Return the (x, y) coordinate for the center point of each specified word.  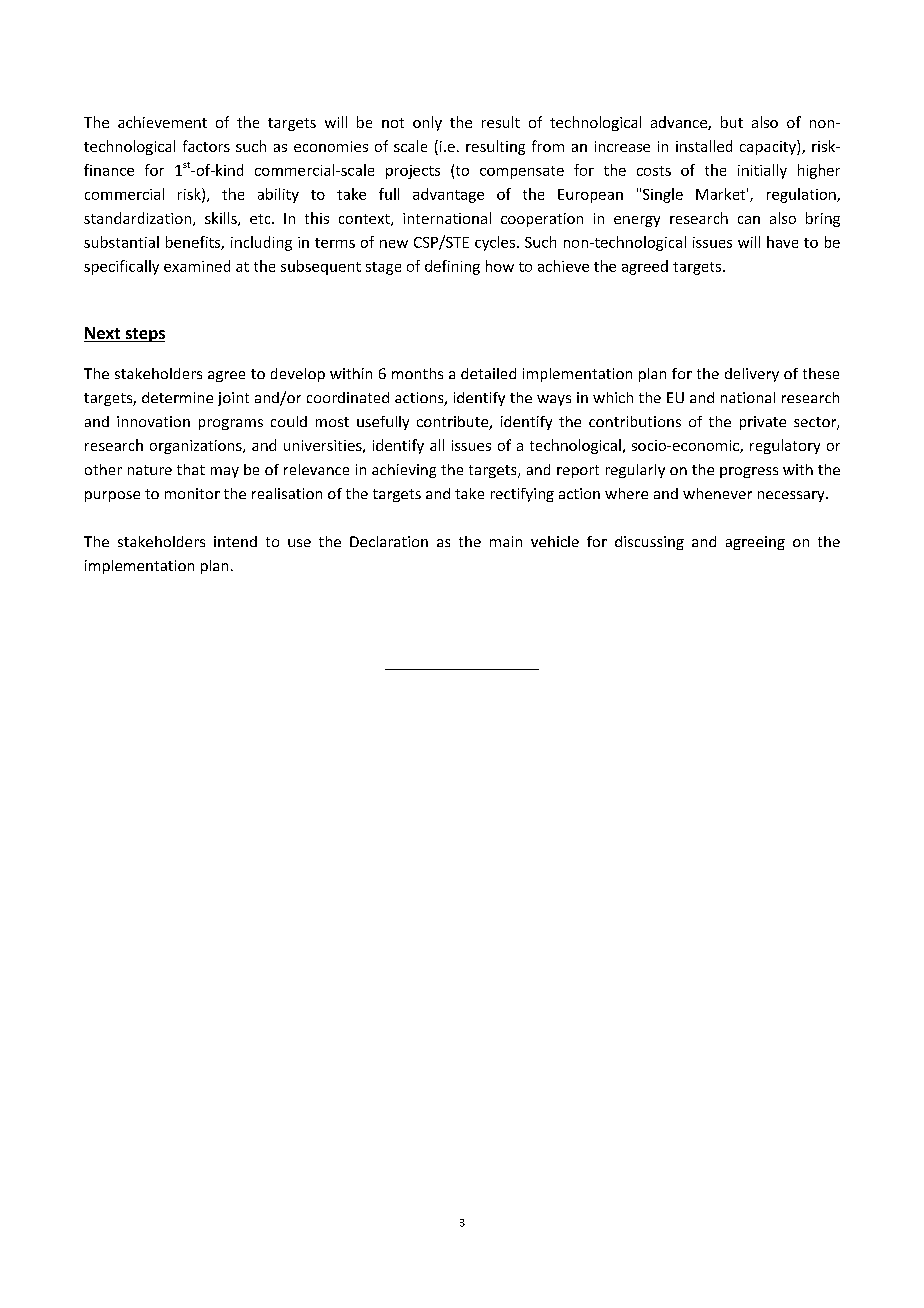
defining (452, 267)
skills (222, 219)
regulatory (785, 446)
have (782, 242)
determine (177, 397)
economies (331, 146)
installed (704, 146)
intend (235, 541)
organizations (197, 447)
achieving (404, 471)
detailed (488, 373)
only (427, 123)
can (749, 220)
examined (197, 266)
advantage (448, 195)
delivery (752, 375)
